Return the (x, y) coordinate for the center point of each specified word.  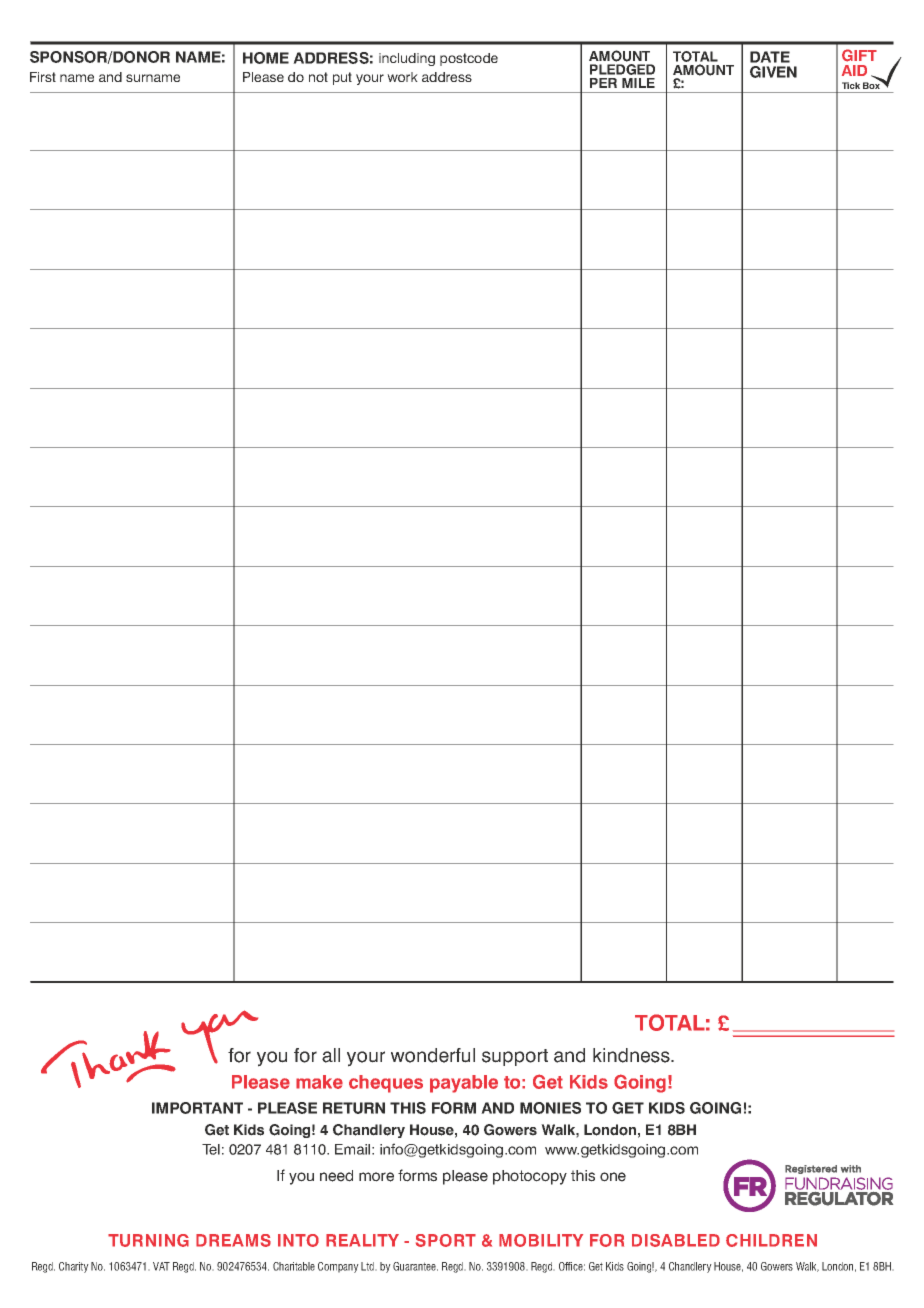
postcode (469, 59)
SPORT (446, 1240)
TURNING (148, 1240)
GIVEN (773, 72)
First (43, 77)
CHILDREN (771, 1240)
